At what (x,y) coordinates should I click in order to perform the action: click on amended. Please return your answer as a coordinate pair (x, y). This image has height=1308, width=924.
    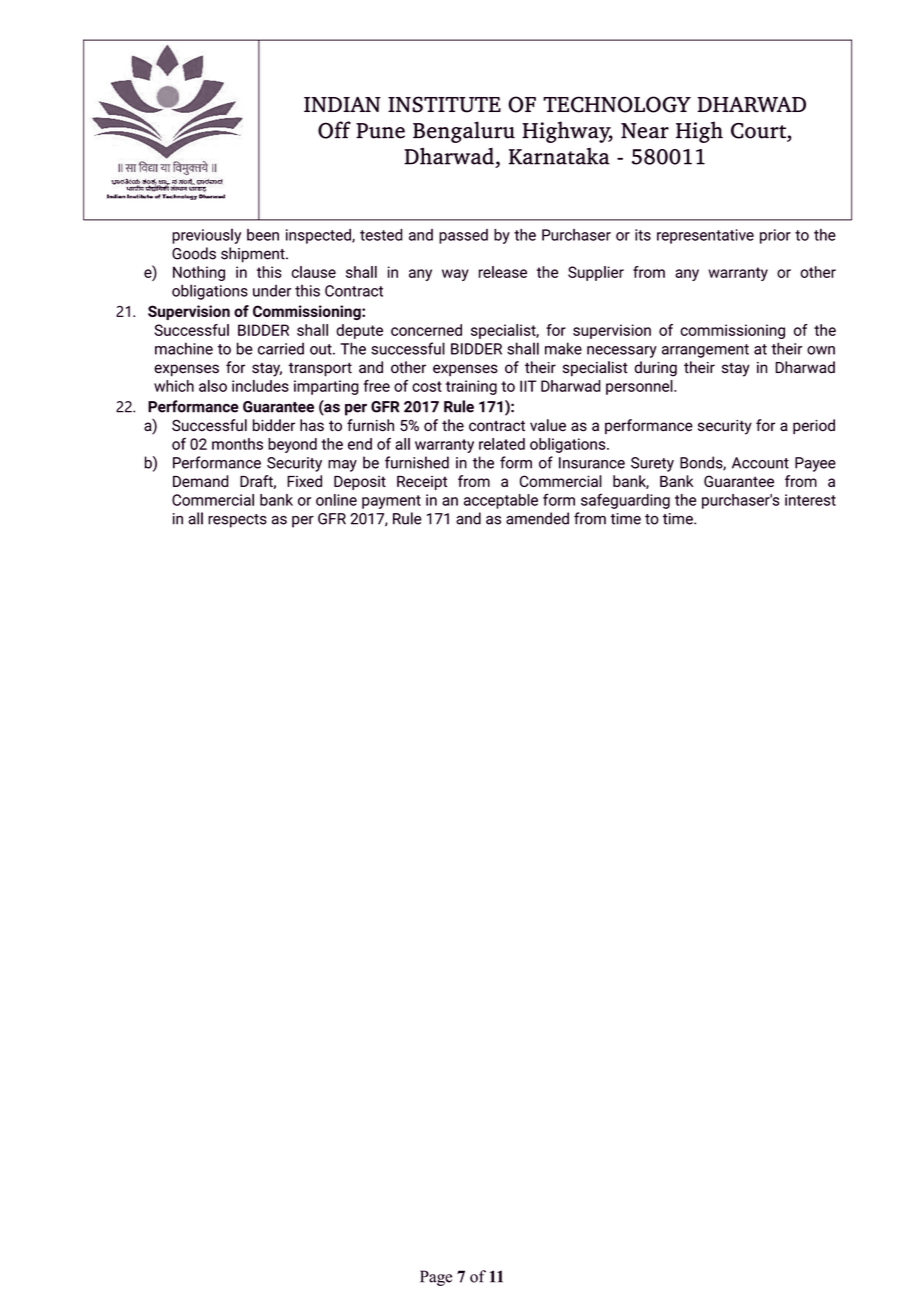
    Looking at the image, I should click on (537, 518).
